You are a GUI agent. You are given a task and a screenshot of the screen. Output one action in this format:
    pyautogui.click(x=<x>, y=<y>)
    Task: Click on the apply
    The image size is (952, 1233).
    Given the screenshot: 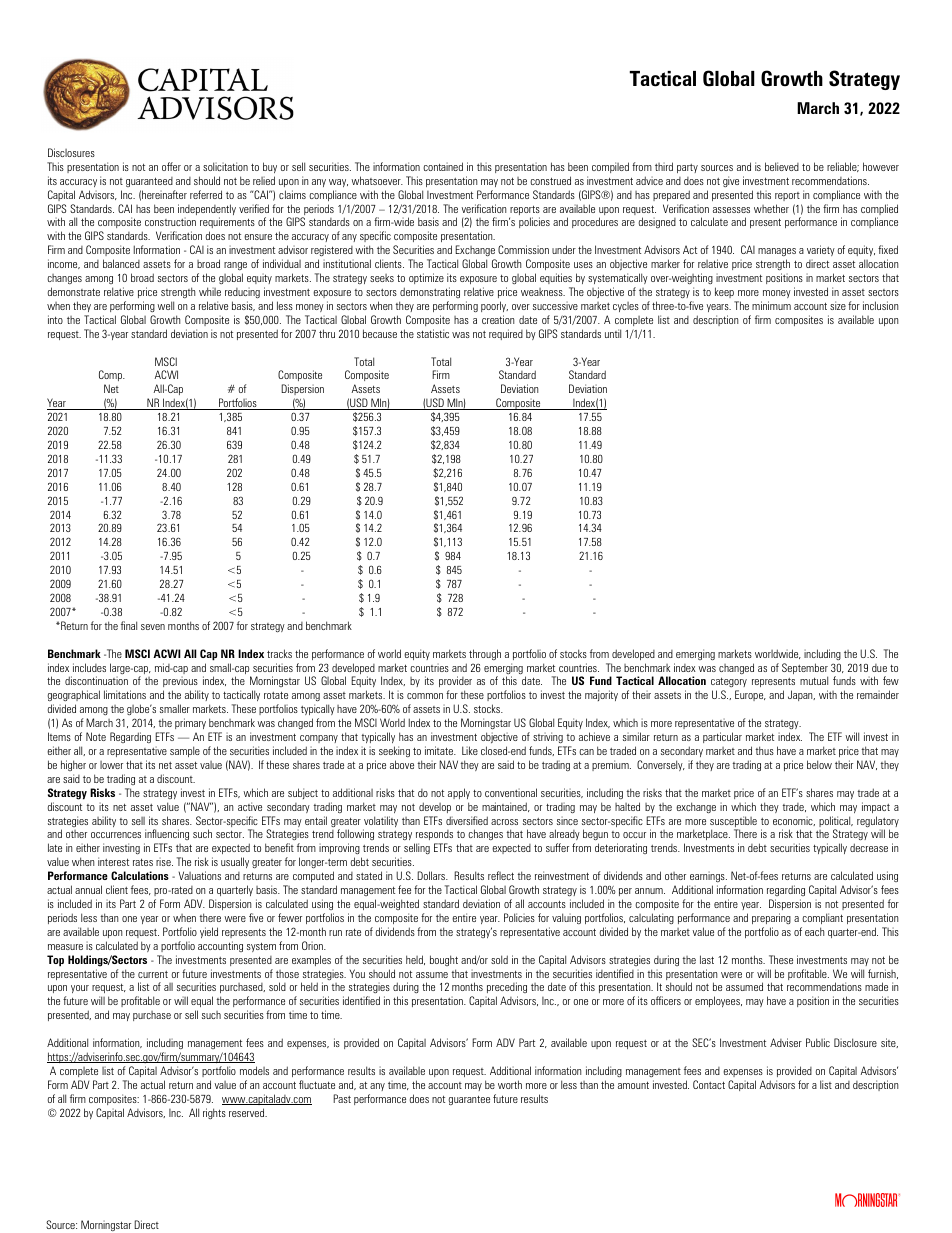 What is the action you would take?
    pyautogui.click(x=459, y=793)
